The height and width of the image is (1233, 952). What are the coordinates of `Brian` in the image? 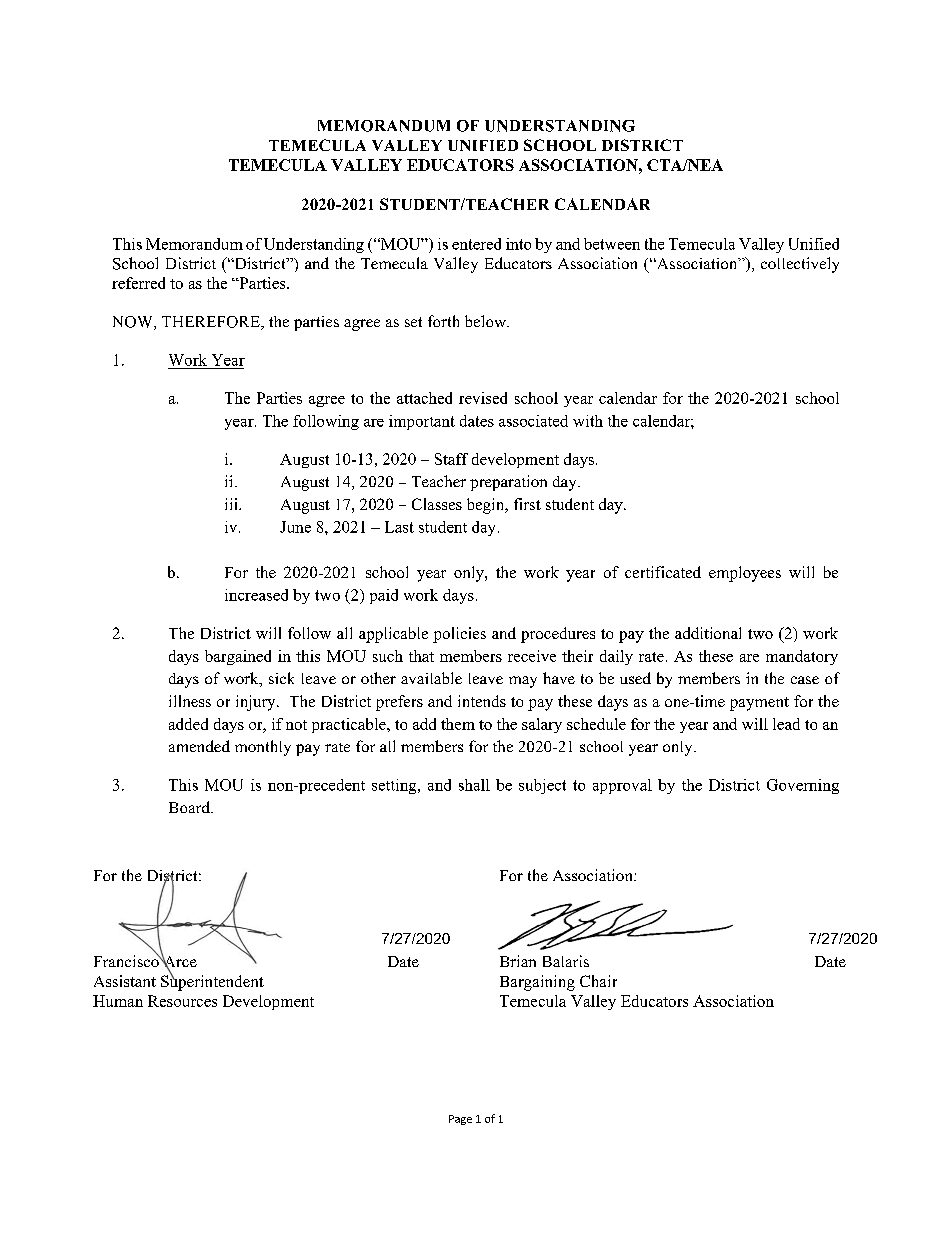 It's located at (518, 961).
